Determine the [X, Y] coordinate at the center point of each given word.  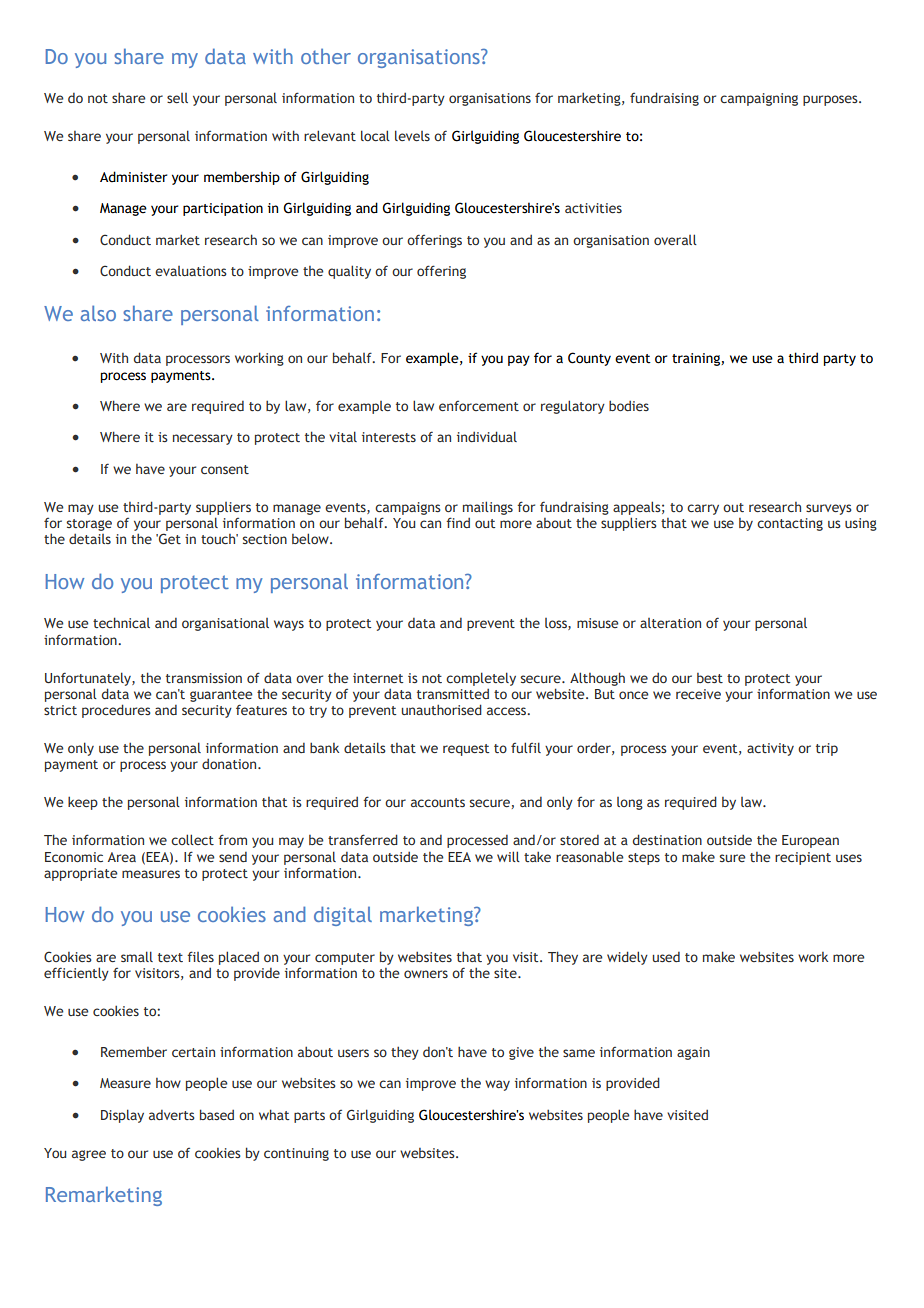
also [98, 313]
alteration [670, 623]
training [697, 359]
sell [177, 98]
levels [412, 135]
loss [557, 624]
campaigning [759, 99]
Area [122, 857]
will [508, 856]
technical [121, 622]
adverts [172, 1115]
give [521, 1053]
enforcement [479, 406]
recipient [803, 858]
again [693, 1053]
